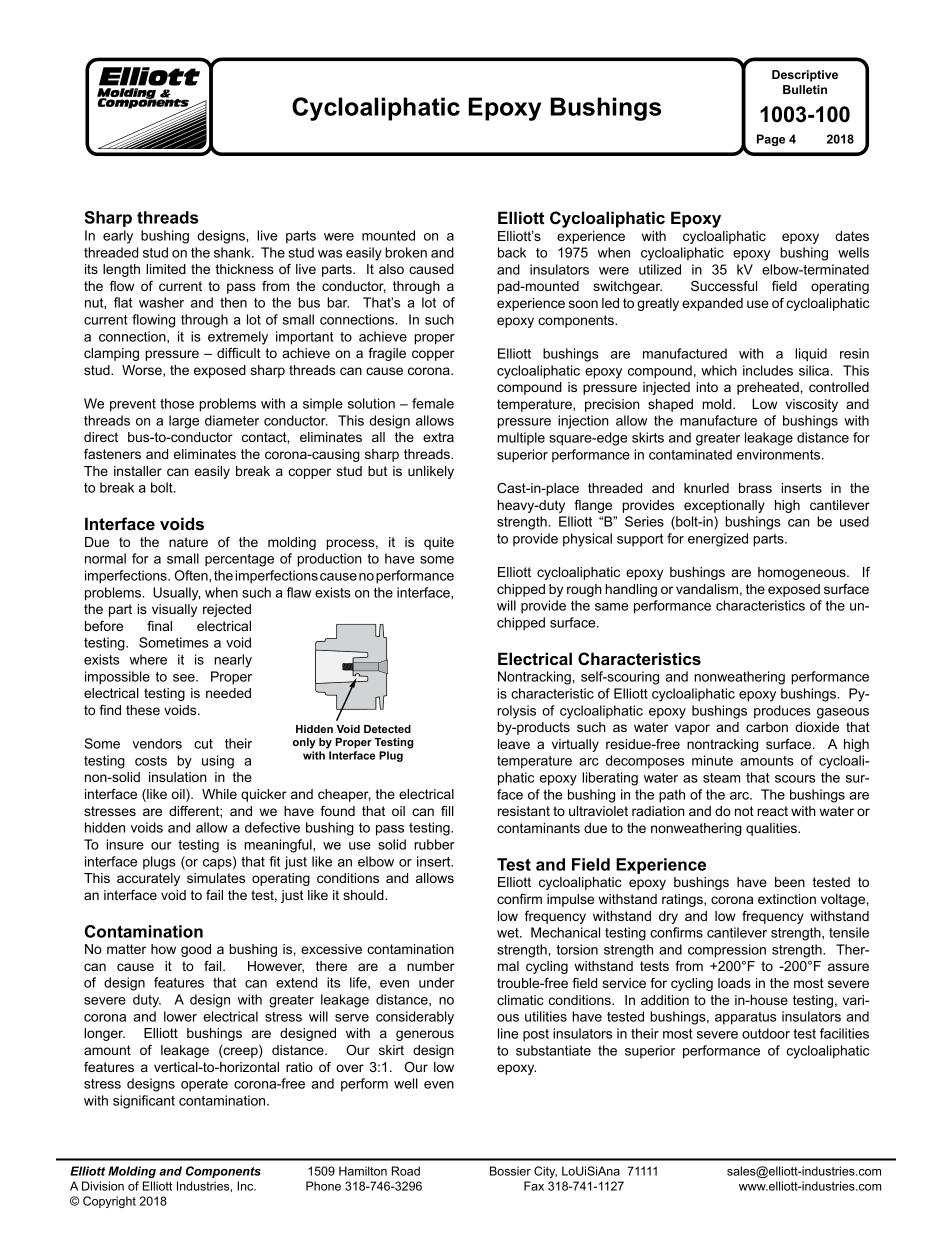  What do you see at coordinates (803, 573) in the screenshot?
I see `homogeneous` at bounding box center [803, 573].
